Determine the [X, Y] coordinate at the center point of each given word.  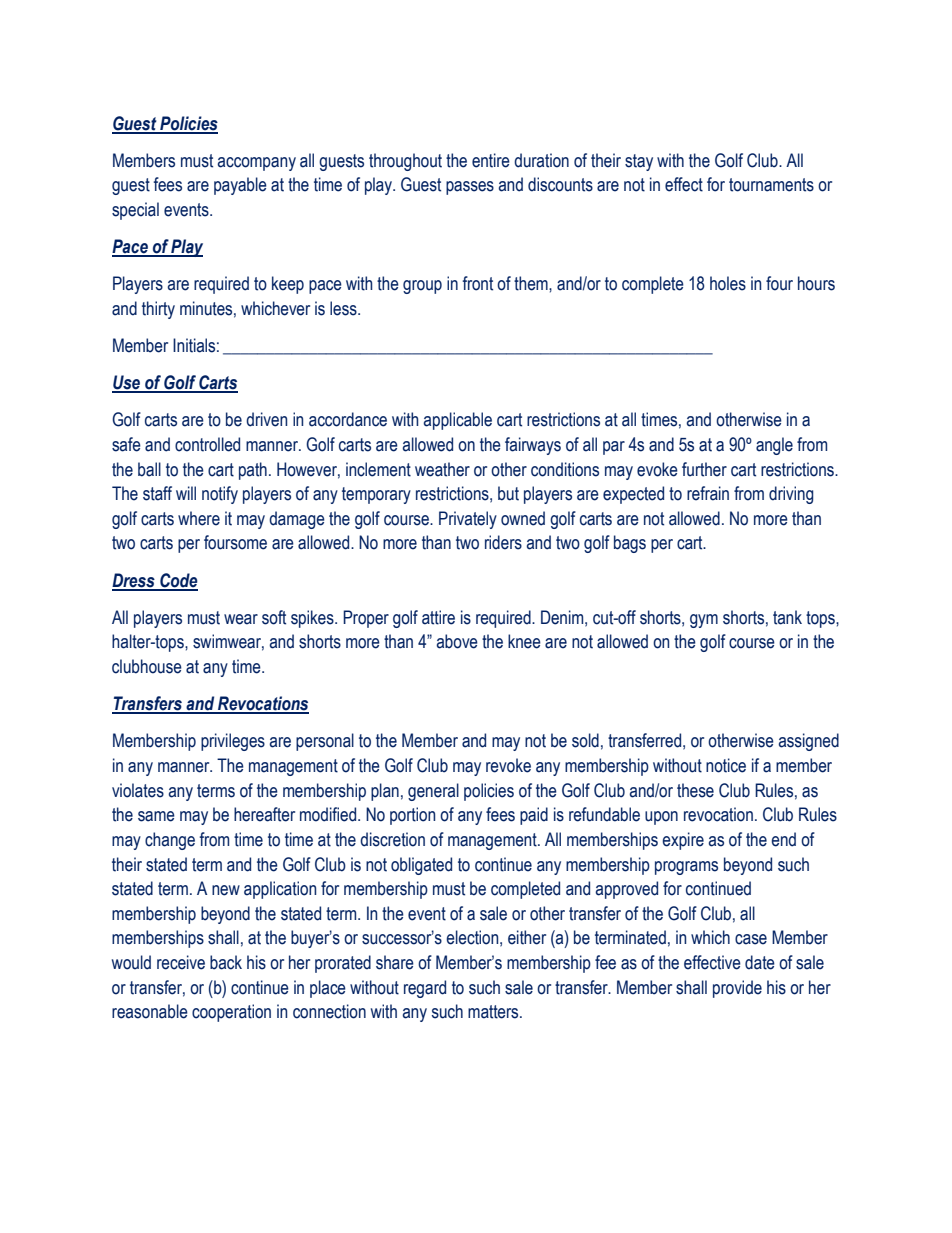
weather [442, 469]
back [226, 962]
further [704, 469]
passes [470, 188]
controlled [207, 444]
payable [240, 186]
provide [737, 989]
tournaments [771, 185]
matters [494, 1012]
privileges [233, 742]
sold [585, 740]
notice [726, 765]
